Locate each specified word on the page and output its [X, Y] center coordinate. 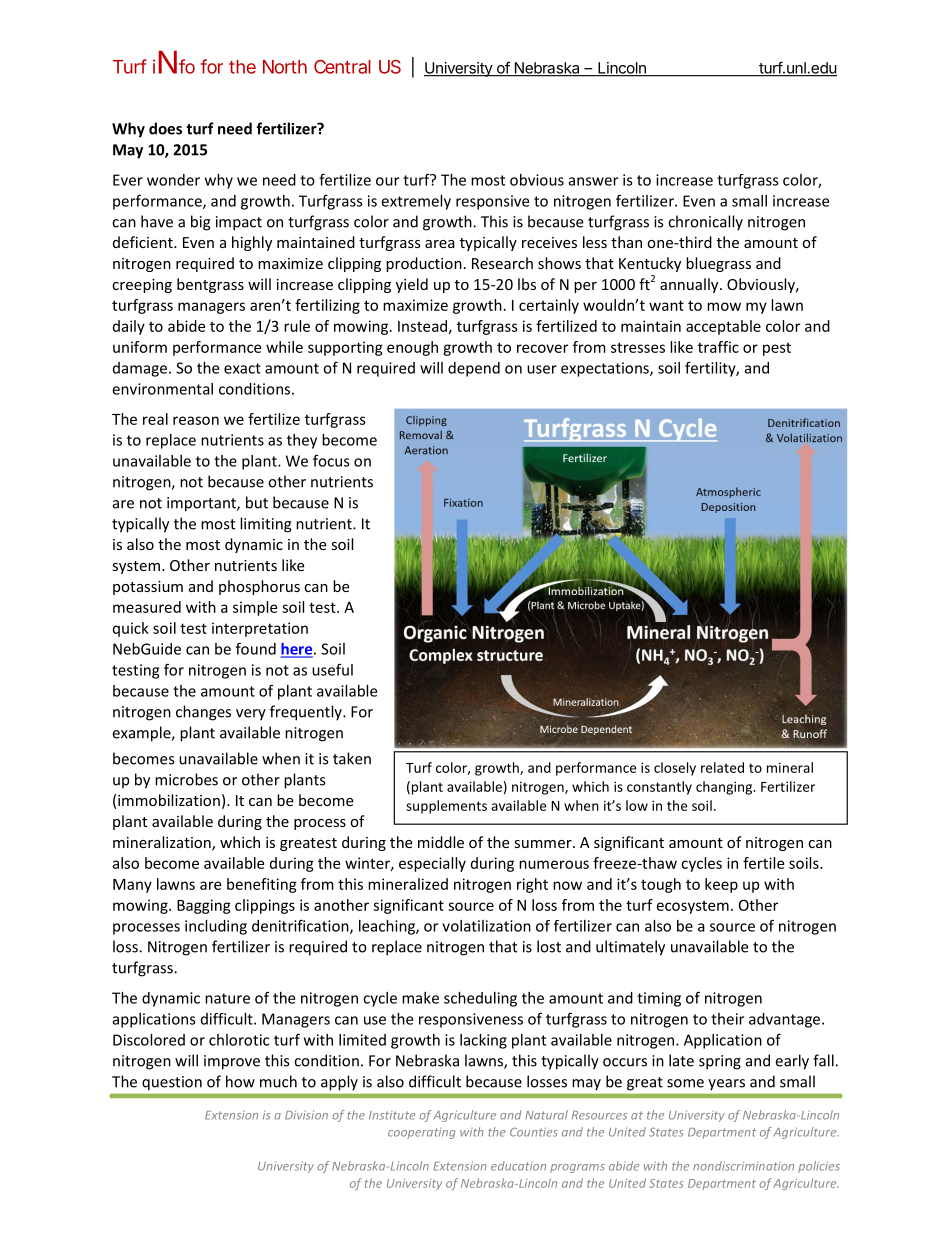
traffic [718, 347]
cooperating [422, 1133]
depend [474, 369]
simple [255, 608]
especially [432, 864]
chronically [705, 223]
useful [332, 669]
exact [242, 368]
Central [342, 67]
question [172, 1083]
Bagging [204, 906]
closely [675, 769]
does [165, 128]
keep [721, 885]
